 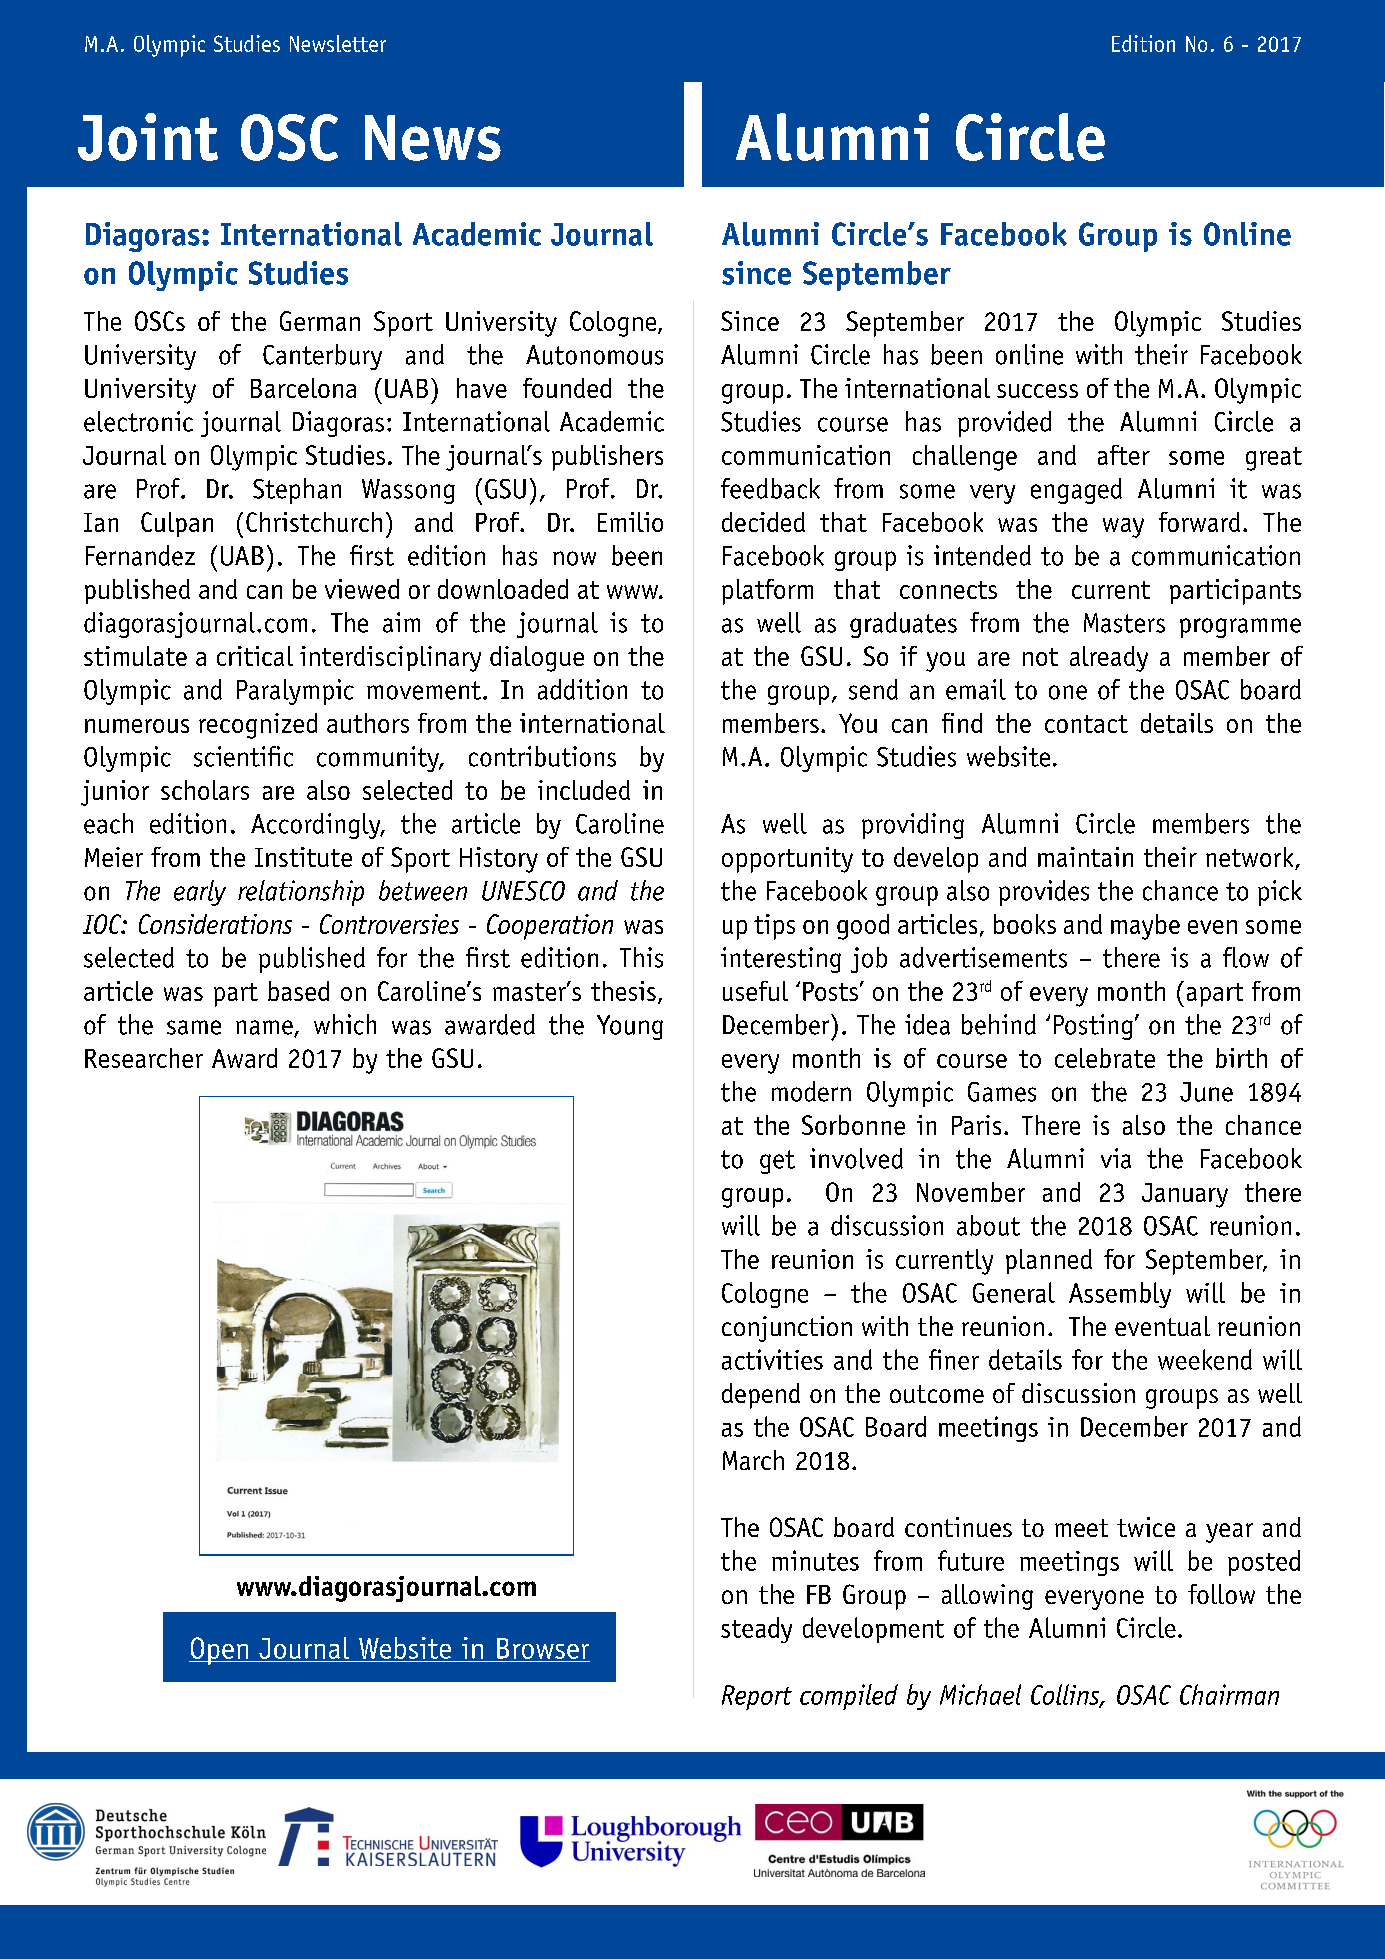 What do you see at coordinates (641, 957) in the document?
I see `This` at bounding box center [641, 957].
